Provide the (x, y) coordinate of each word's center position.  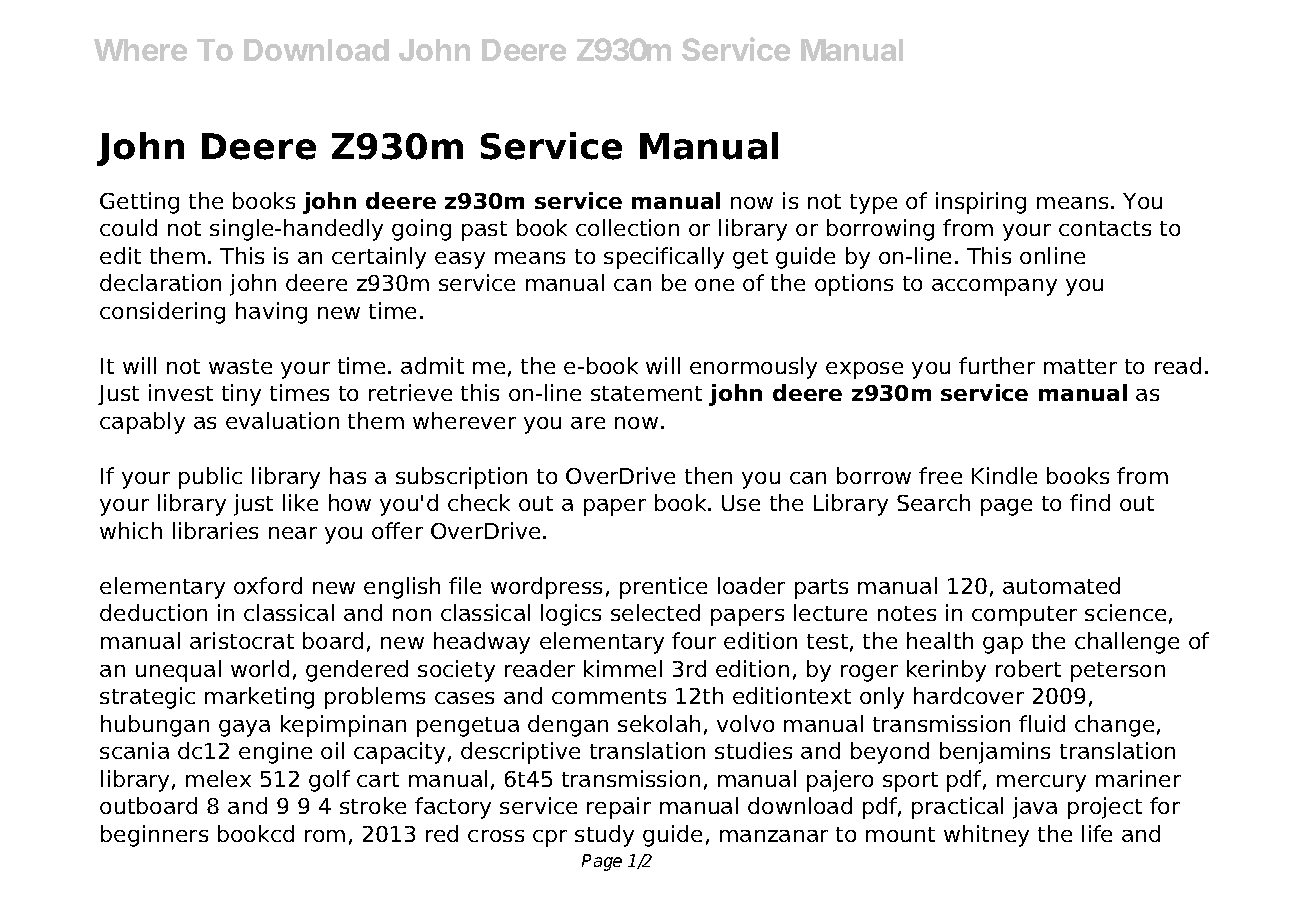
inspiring (981, 203)
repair (619, 808)
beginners (154, 836)
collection (627, 227)
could (128, 227)
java (1035, 808)
